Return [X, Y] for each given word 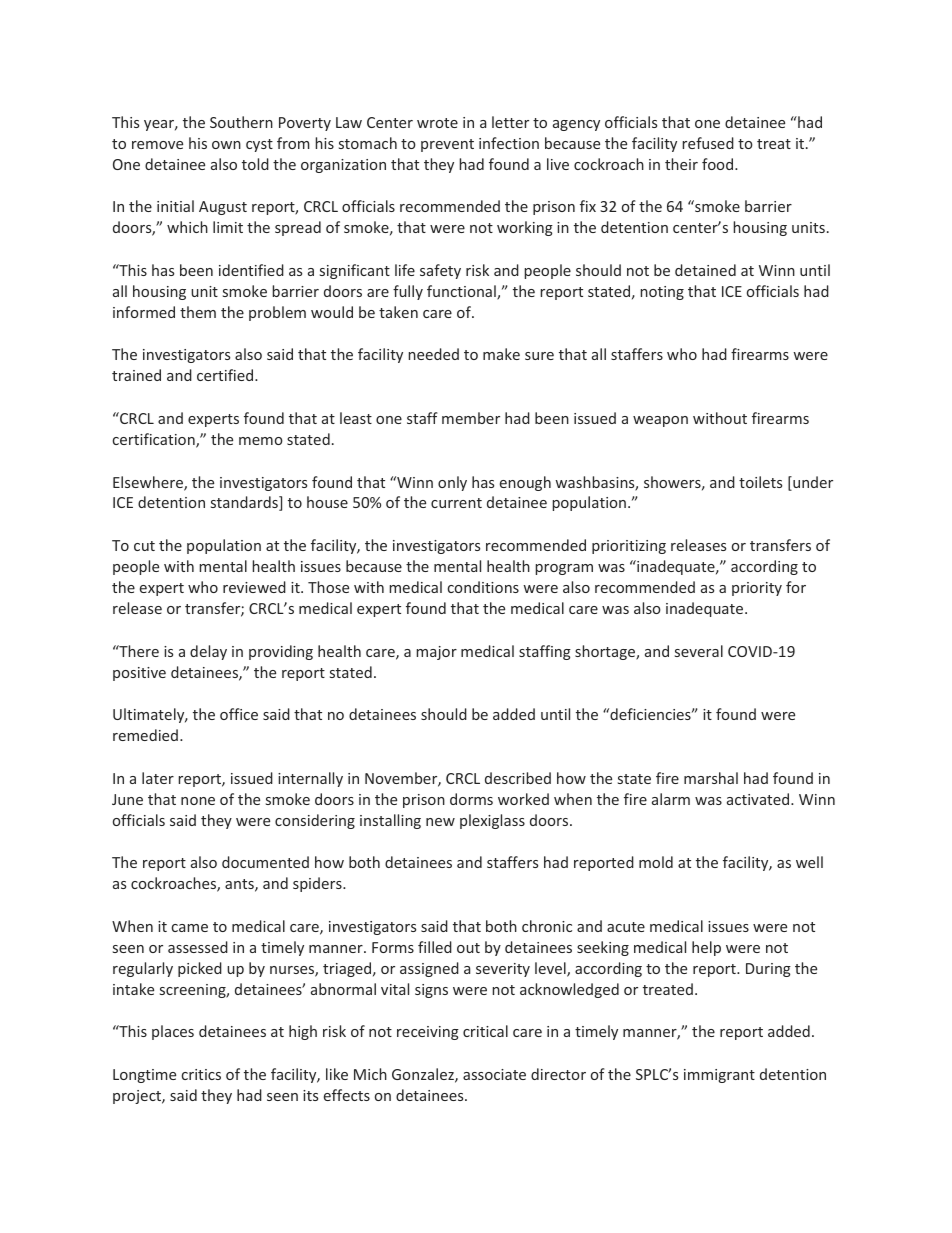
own [226, 145]
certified [226, 375]
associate [494, 1074]
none [198, 801]
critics [201, 1074]
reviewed [254, 587]
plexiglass [492, 821]
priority [757, 589]
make [501, 354]
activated [759, 799]
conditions [483, 587]
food [719, 164]
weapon [660, 421]
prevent [447, 145]
